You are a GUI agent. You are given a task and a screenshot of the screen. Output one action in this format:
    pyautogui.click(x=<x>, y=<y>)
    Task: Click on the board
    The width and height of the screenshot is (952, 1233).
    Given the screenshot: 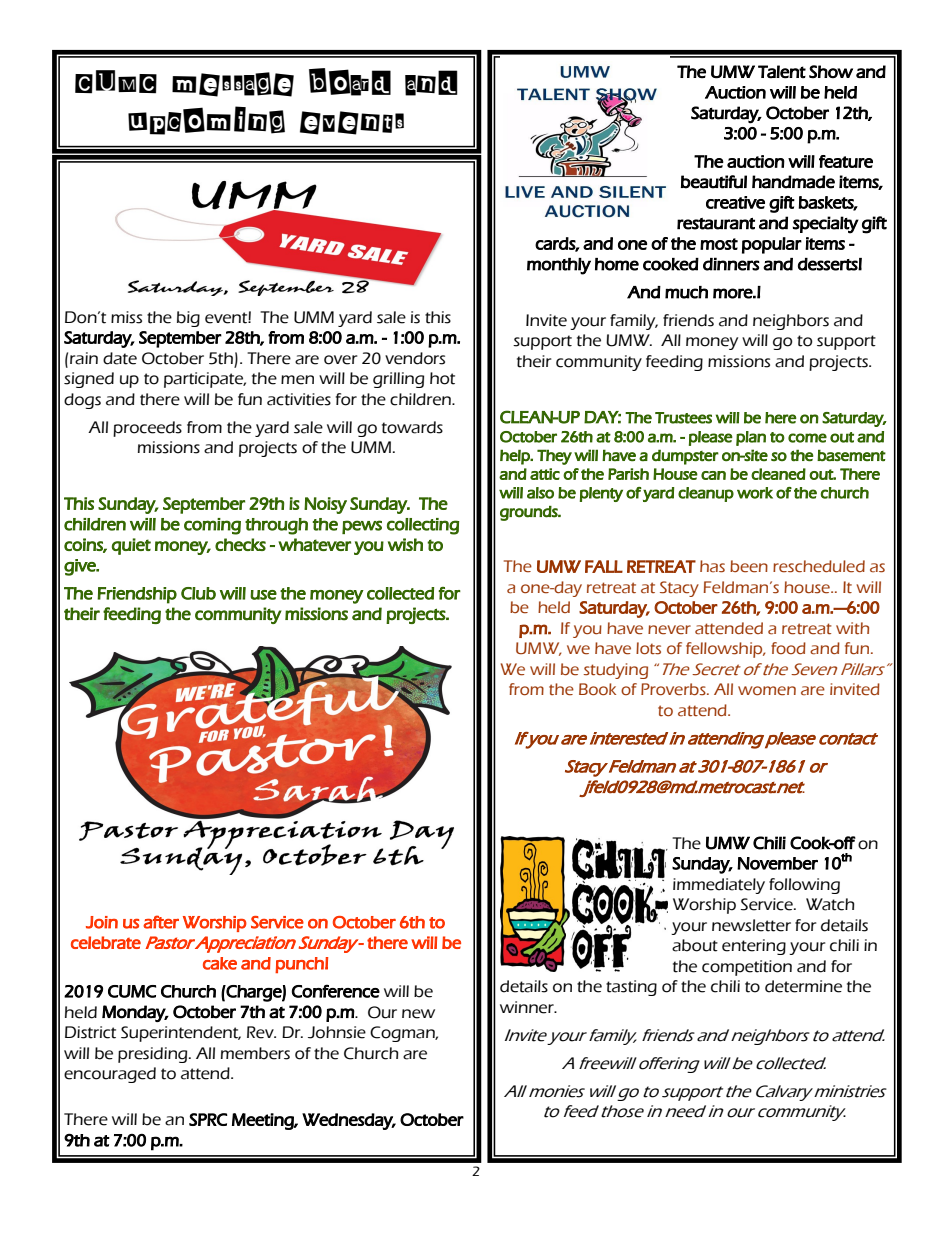 What is the action you would take?
    pyautogui.click(x=350, y=82)
